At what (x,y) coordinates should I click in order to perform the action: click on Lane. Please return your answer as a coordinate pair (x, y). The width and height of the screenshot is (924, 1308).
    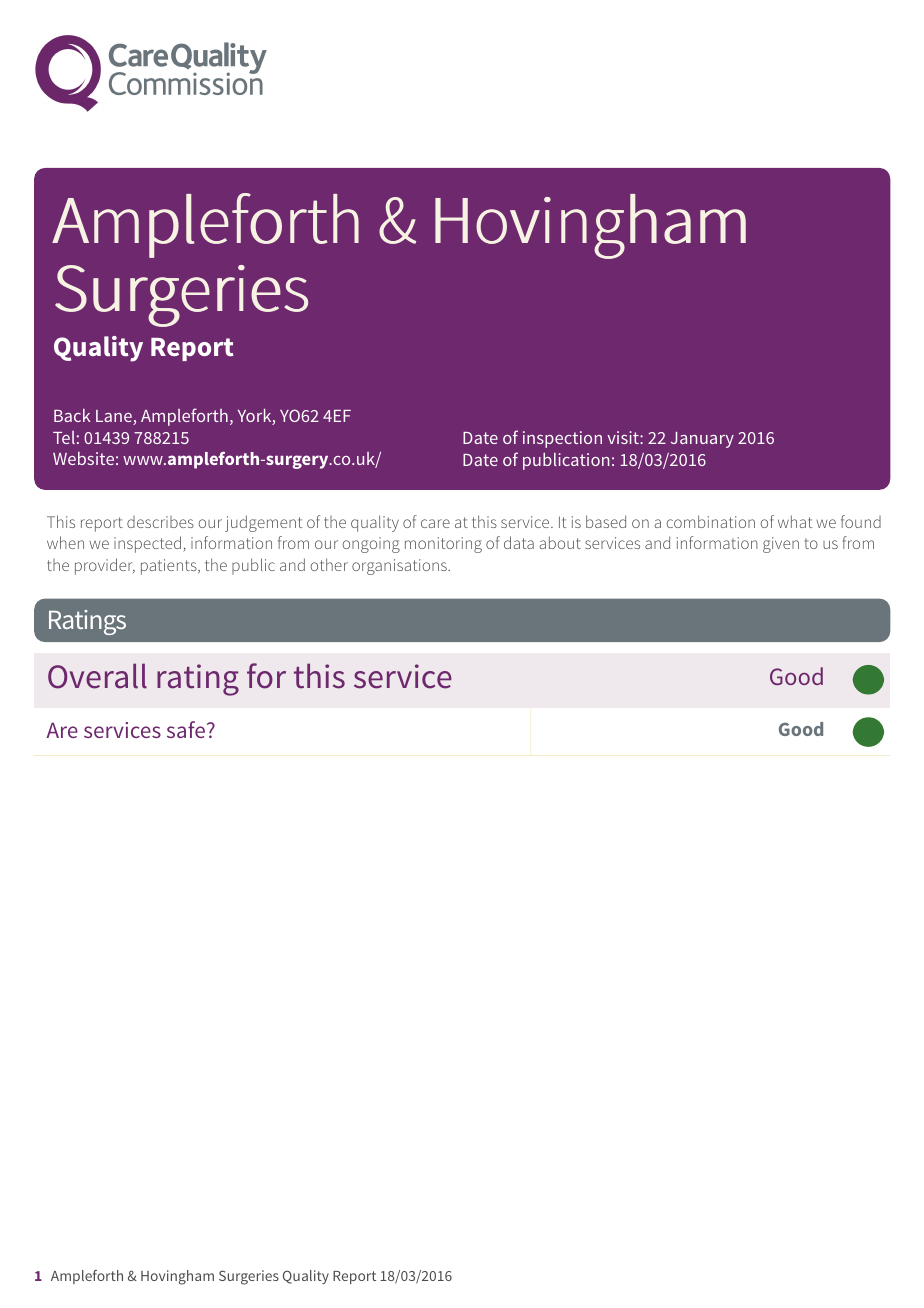
    Looking at the image, I should click on (115, 417).
